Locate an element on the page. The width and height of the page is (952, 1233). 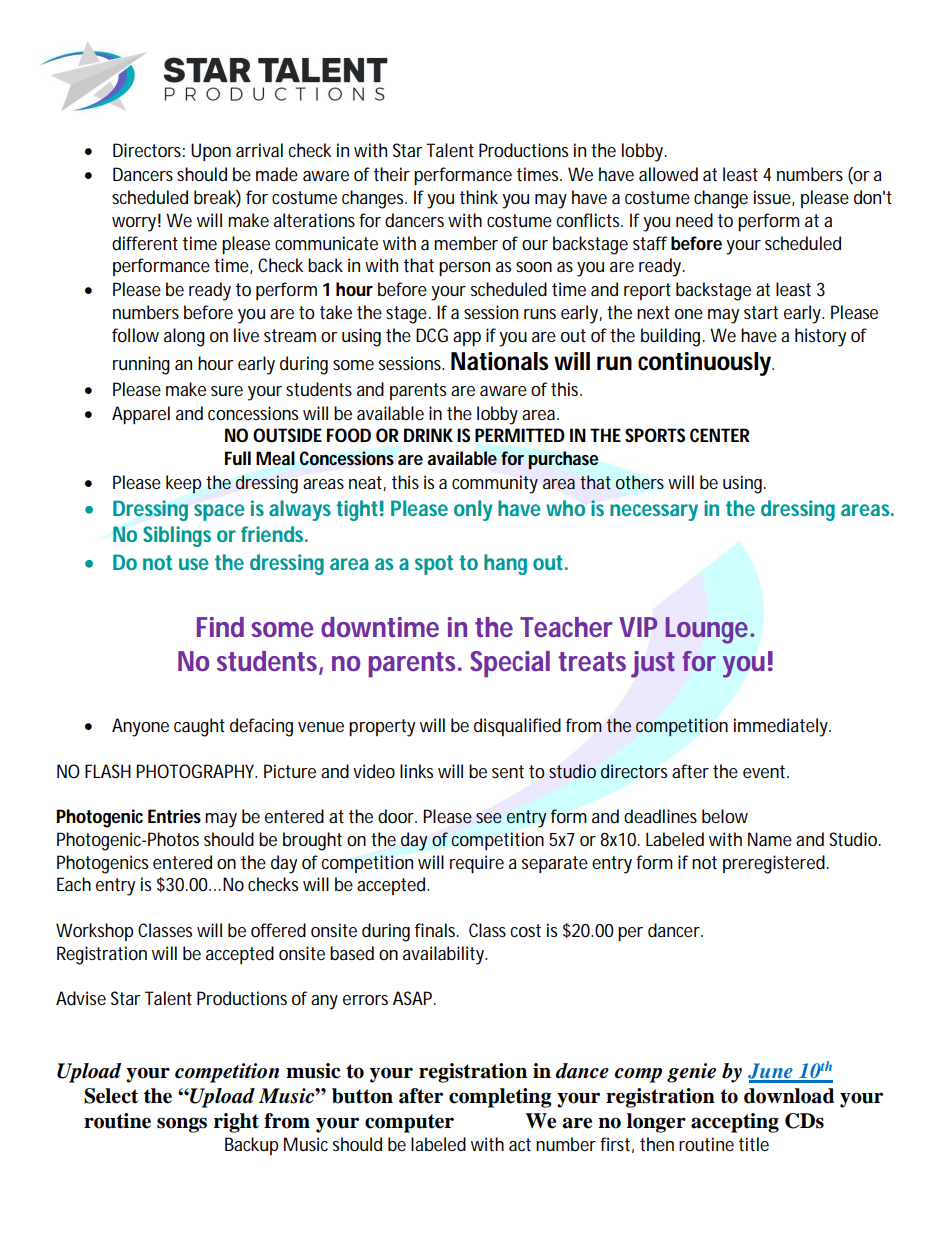
Find is located at coordinates (220, 627).
